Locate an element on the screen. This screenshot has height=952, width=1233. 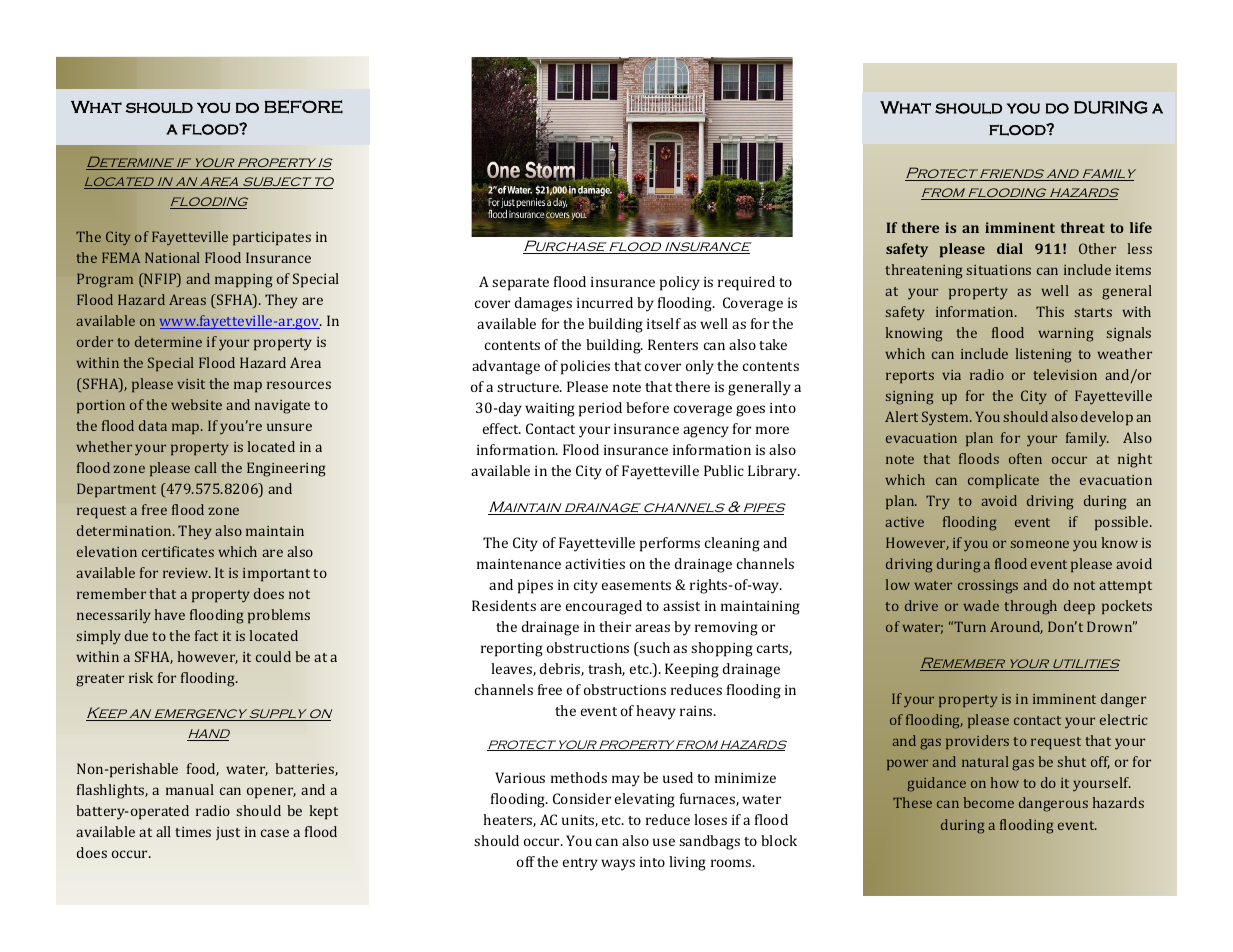
participates is located at coordinates (272, 239).
